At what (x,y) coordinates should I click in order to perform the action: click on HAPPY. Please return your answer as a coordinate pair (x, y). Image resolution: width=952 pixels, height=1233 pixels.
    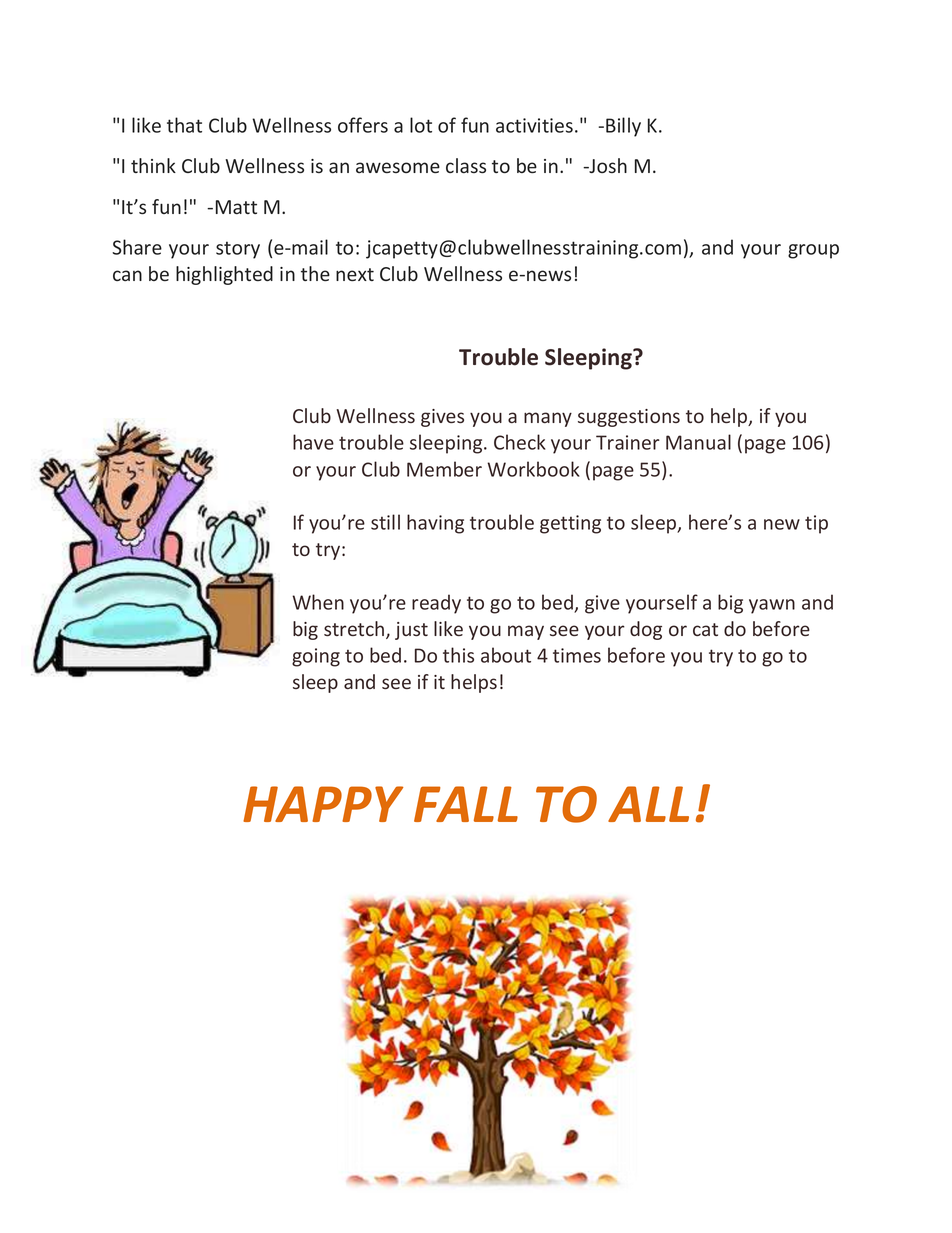
    Looking at the image, I should click on (323, 804).
